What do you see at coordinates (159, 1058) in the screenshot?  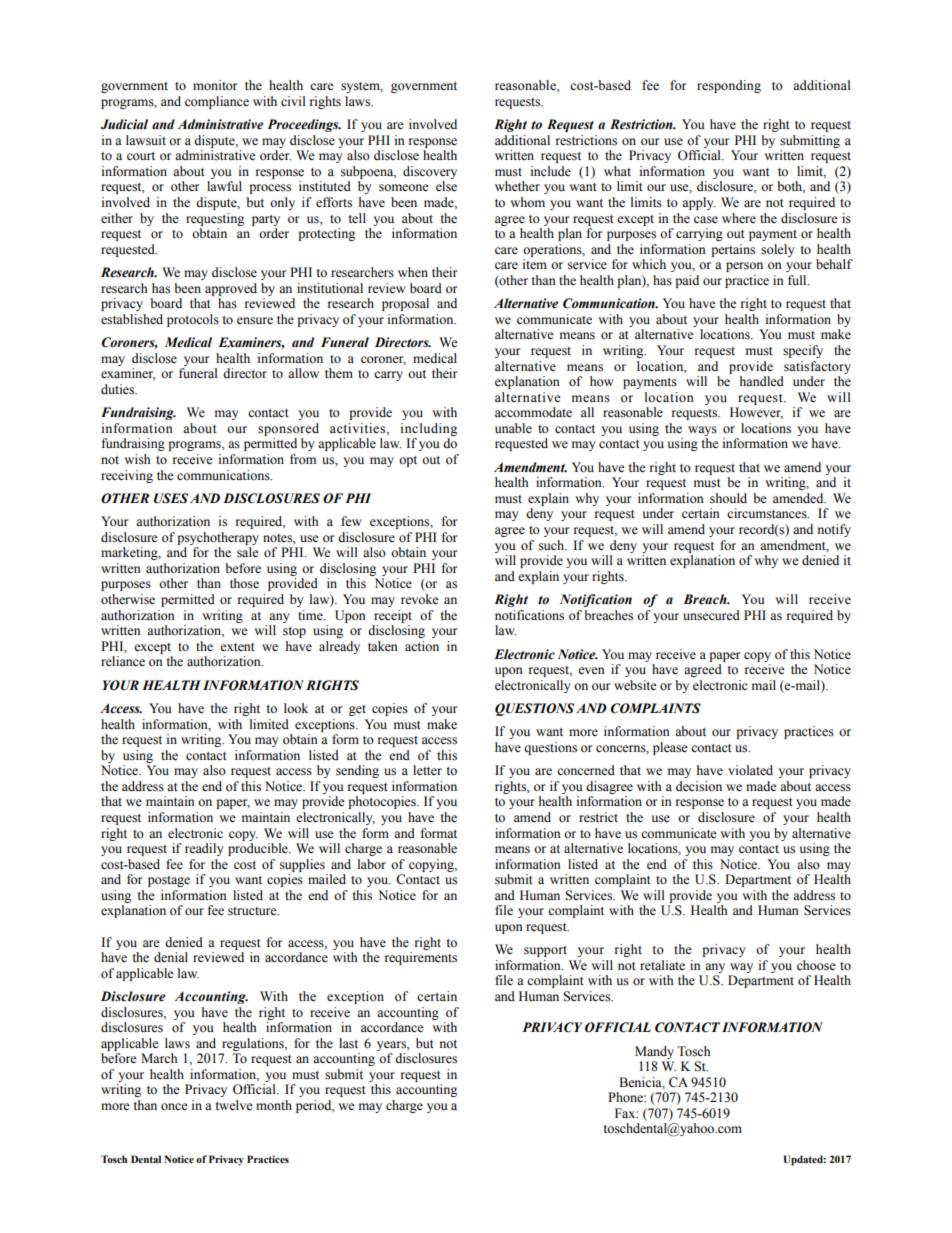 I see `March` at bounding box center [159, 1058].
